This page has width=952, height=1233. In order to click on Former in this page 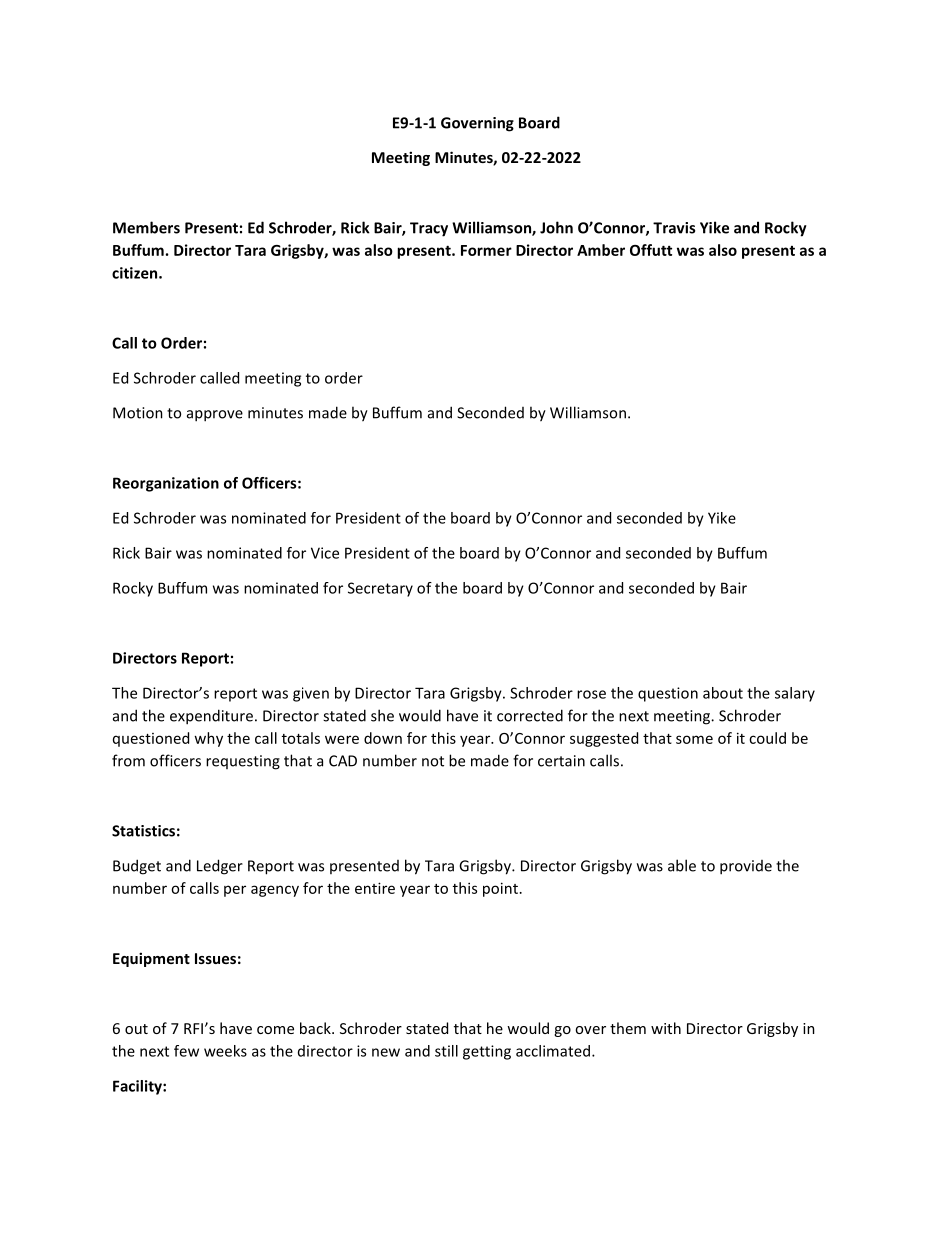, I will do `click(486, 250)`.
